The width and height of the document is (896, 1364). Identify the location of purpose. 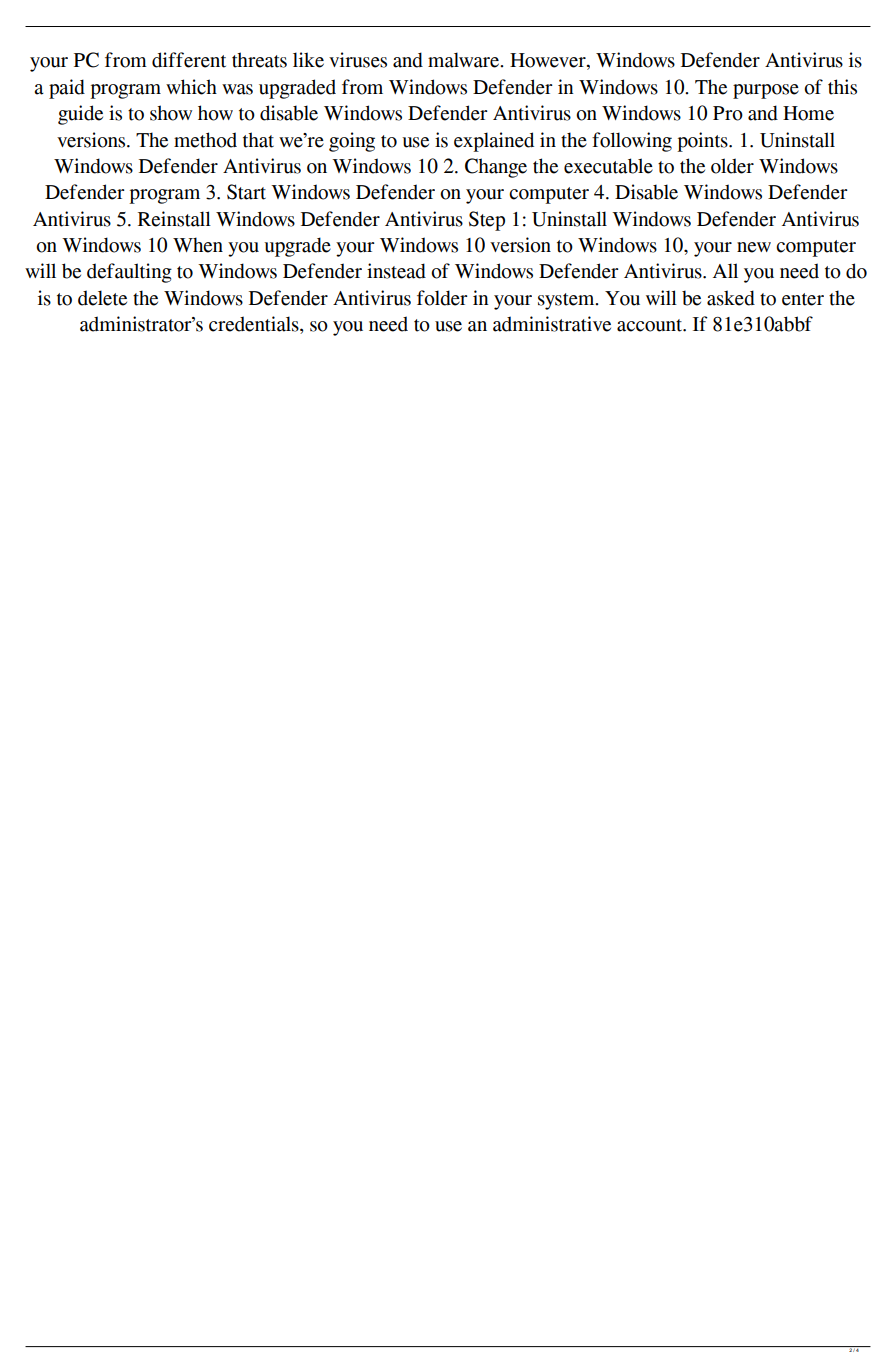
(766, 91).
